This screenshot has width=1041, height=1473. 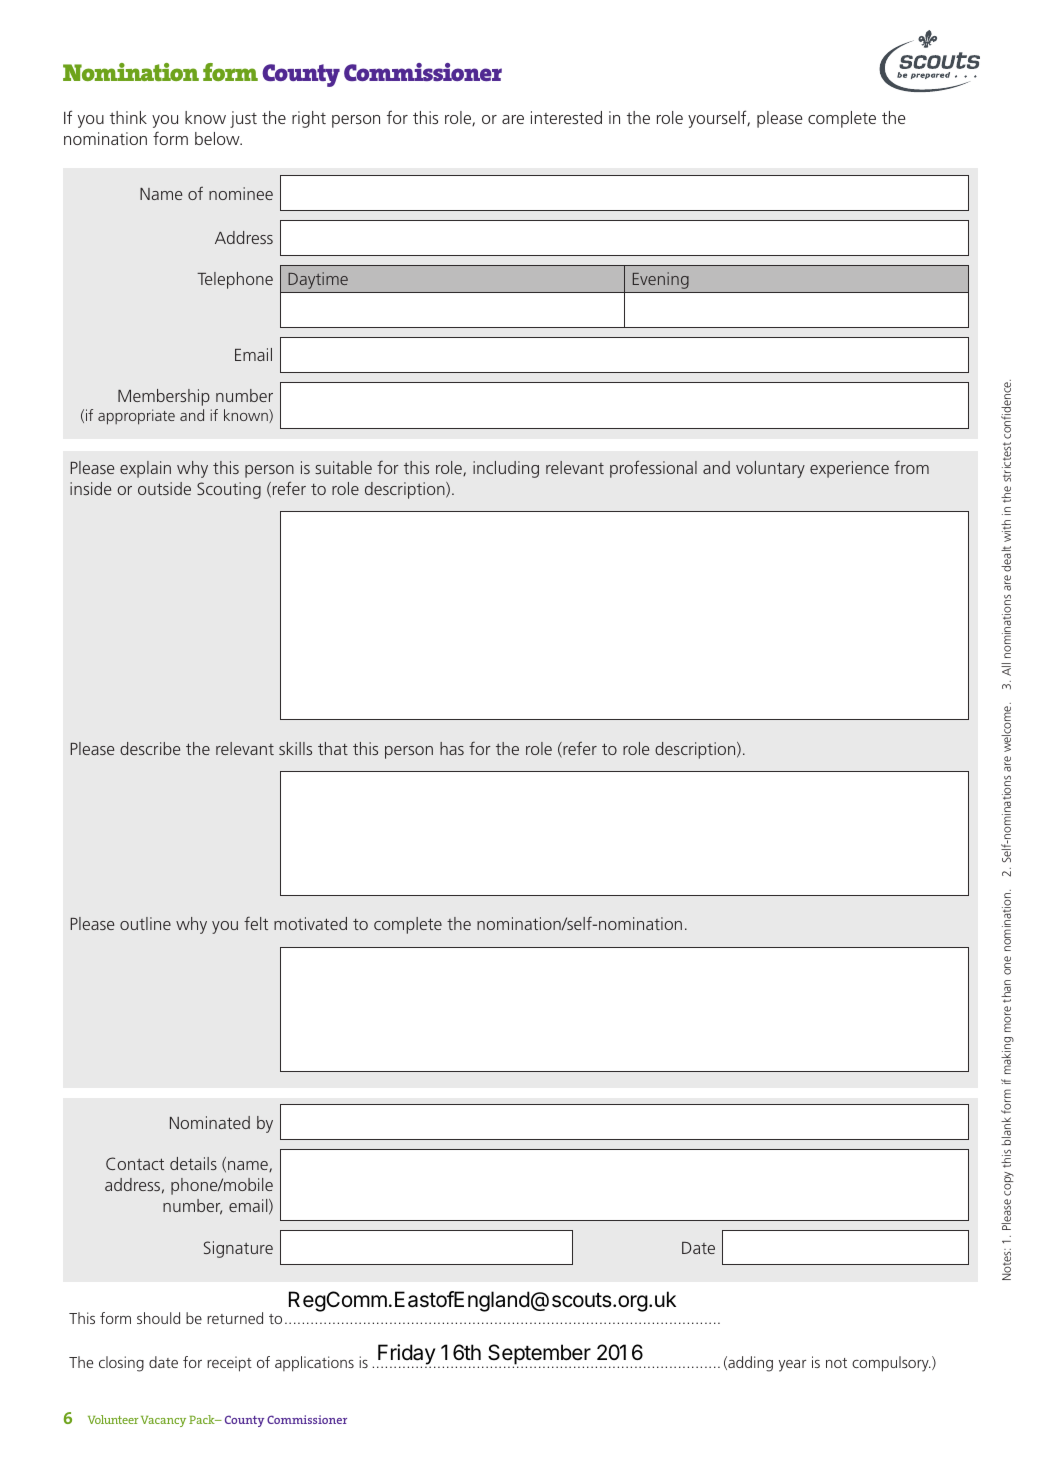 I want to click on voluntary, so click(x=770, y=469).
